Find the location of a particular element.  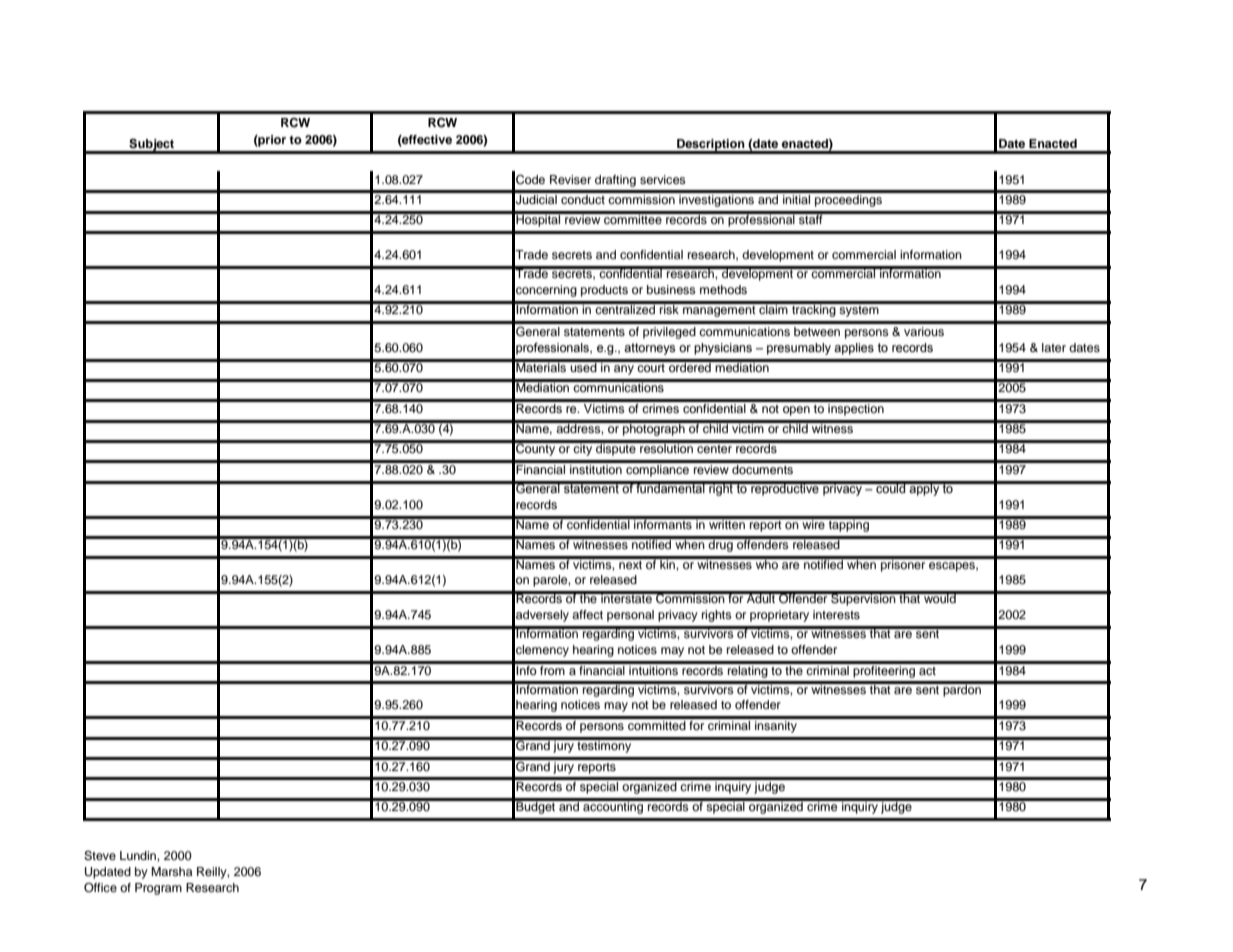

personal is located at coordinates (630, 616).
